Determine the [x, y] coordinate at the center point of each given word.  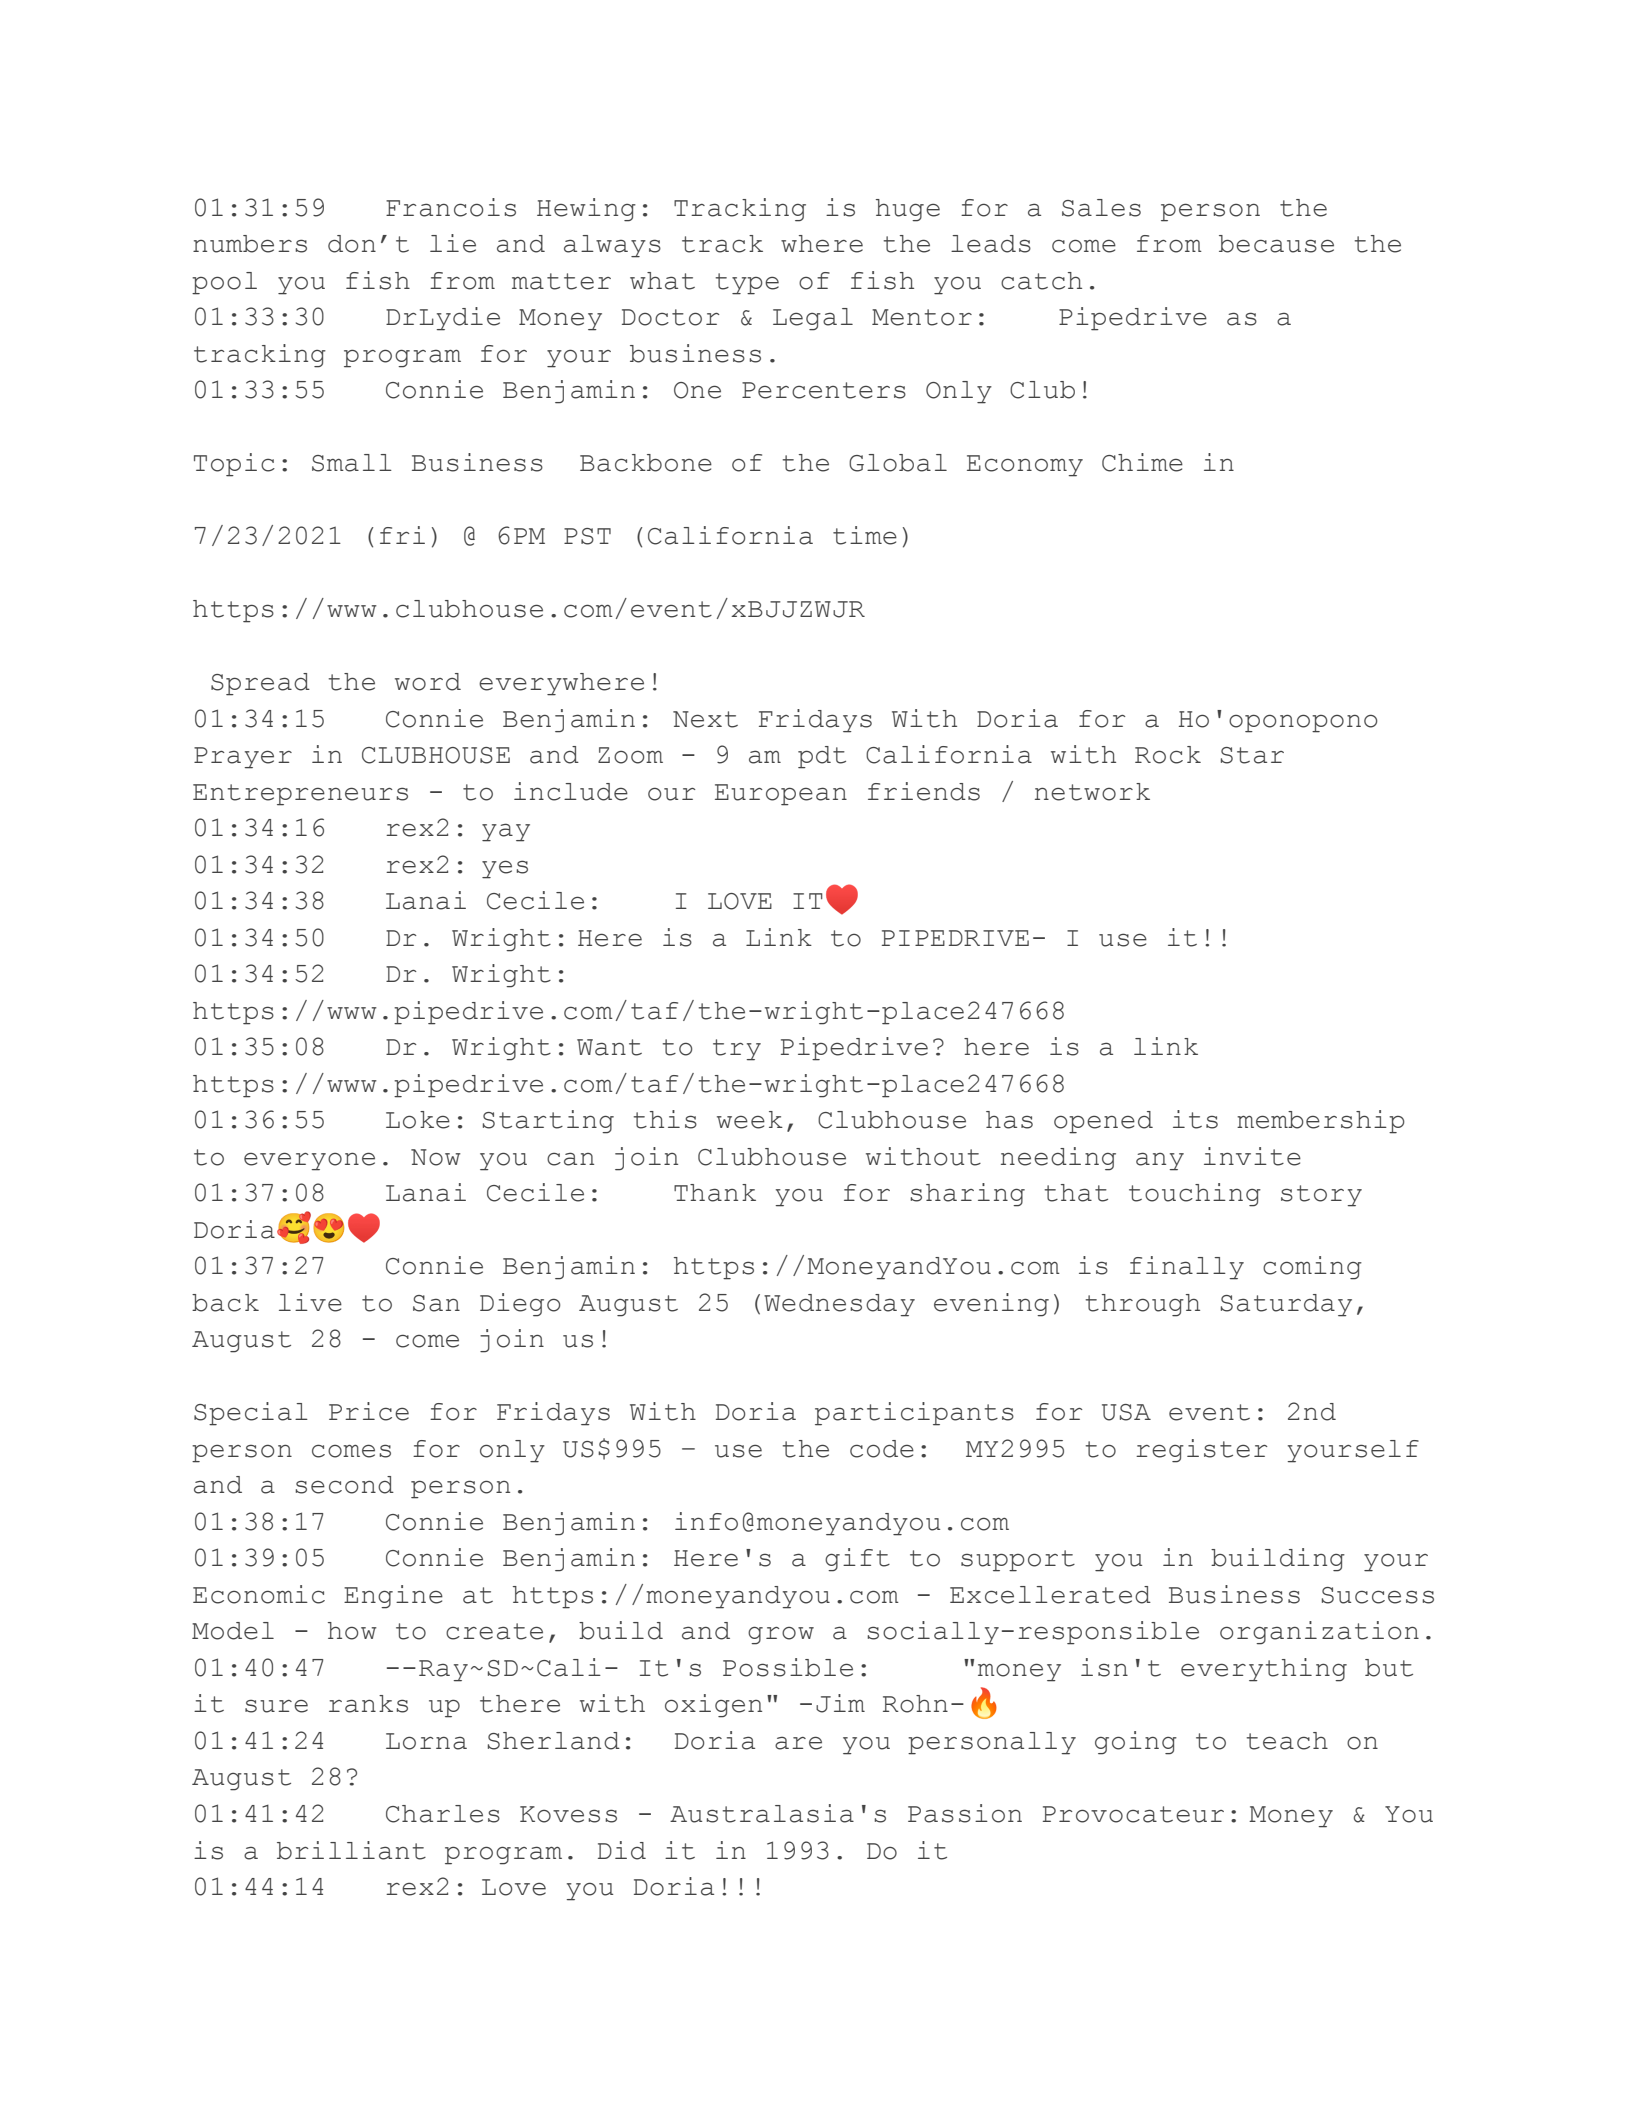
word [428, 682]
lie [453, 243]
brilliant [351, 1850]
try [737, 1050]
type [747, 284]
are [798, 1743]
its [1195, 1119]
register [1201, 1451]
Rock [1168, 755]
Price [369, 1411]
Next [705, 719]
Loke [418, 1120]
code [882, 1449]
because [1276, 244]
